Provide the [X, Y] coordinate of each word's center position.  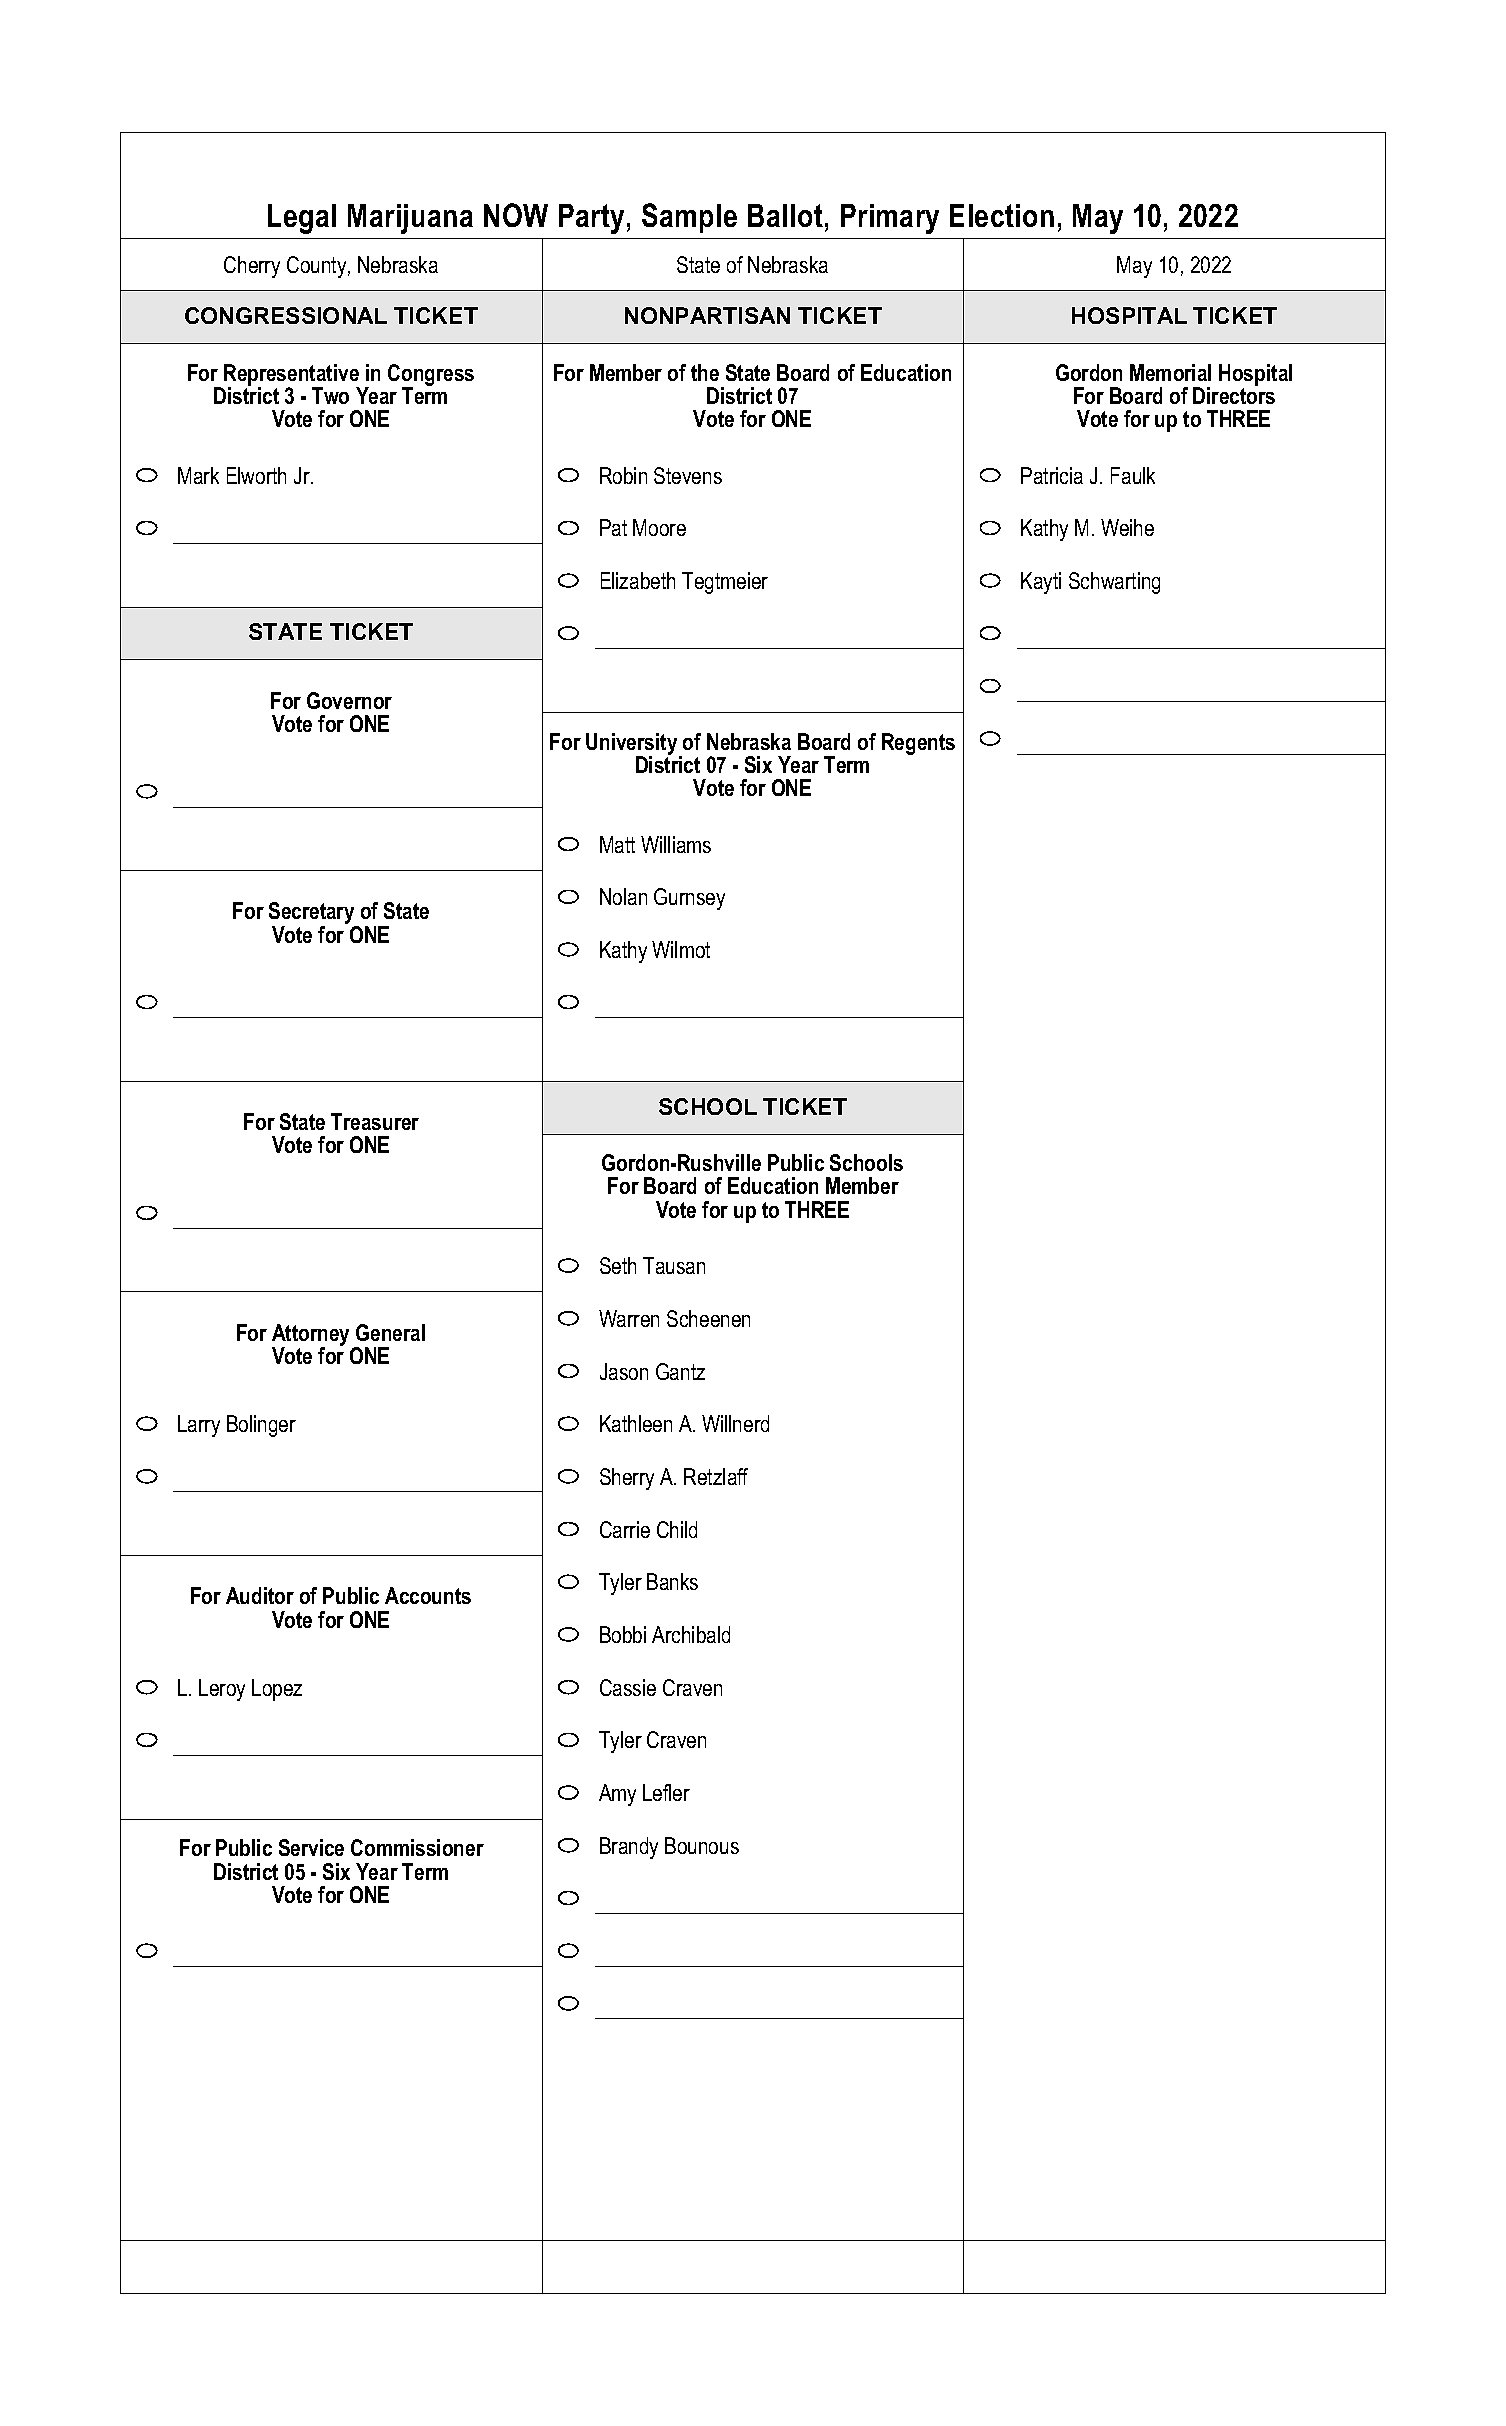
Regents [918, 744]
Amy [617, 1795]
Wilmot [681, 949]
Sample [689, 218]
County [318, 267]
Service [311, 1847]
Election [1002, 215]
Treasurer [375, 1121]
